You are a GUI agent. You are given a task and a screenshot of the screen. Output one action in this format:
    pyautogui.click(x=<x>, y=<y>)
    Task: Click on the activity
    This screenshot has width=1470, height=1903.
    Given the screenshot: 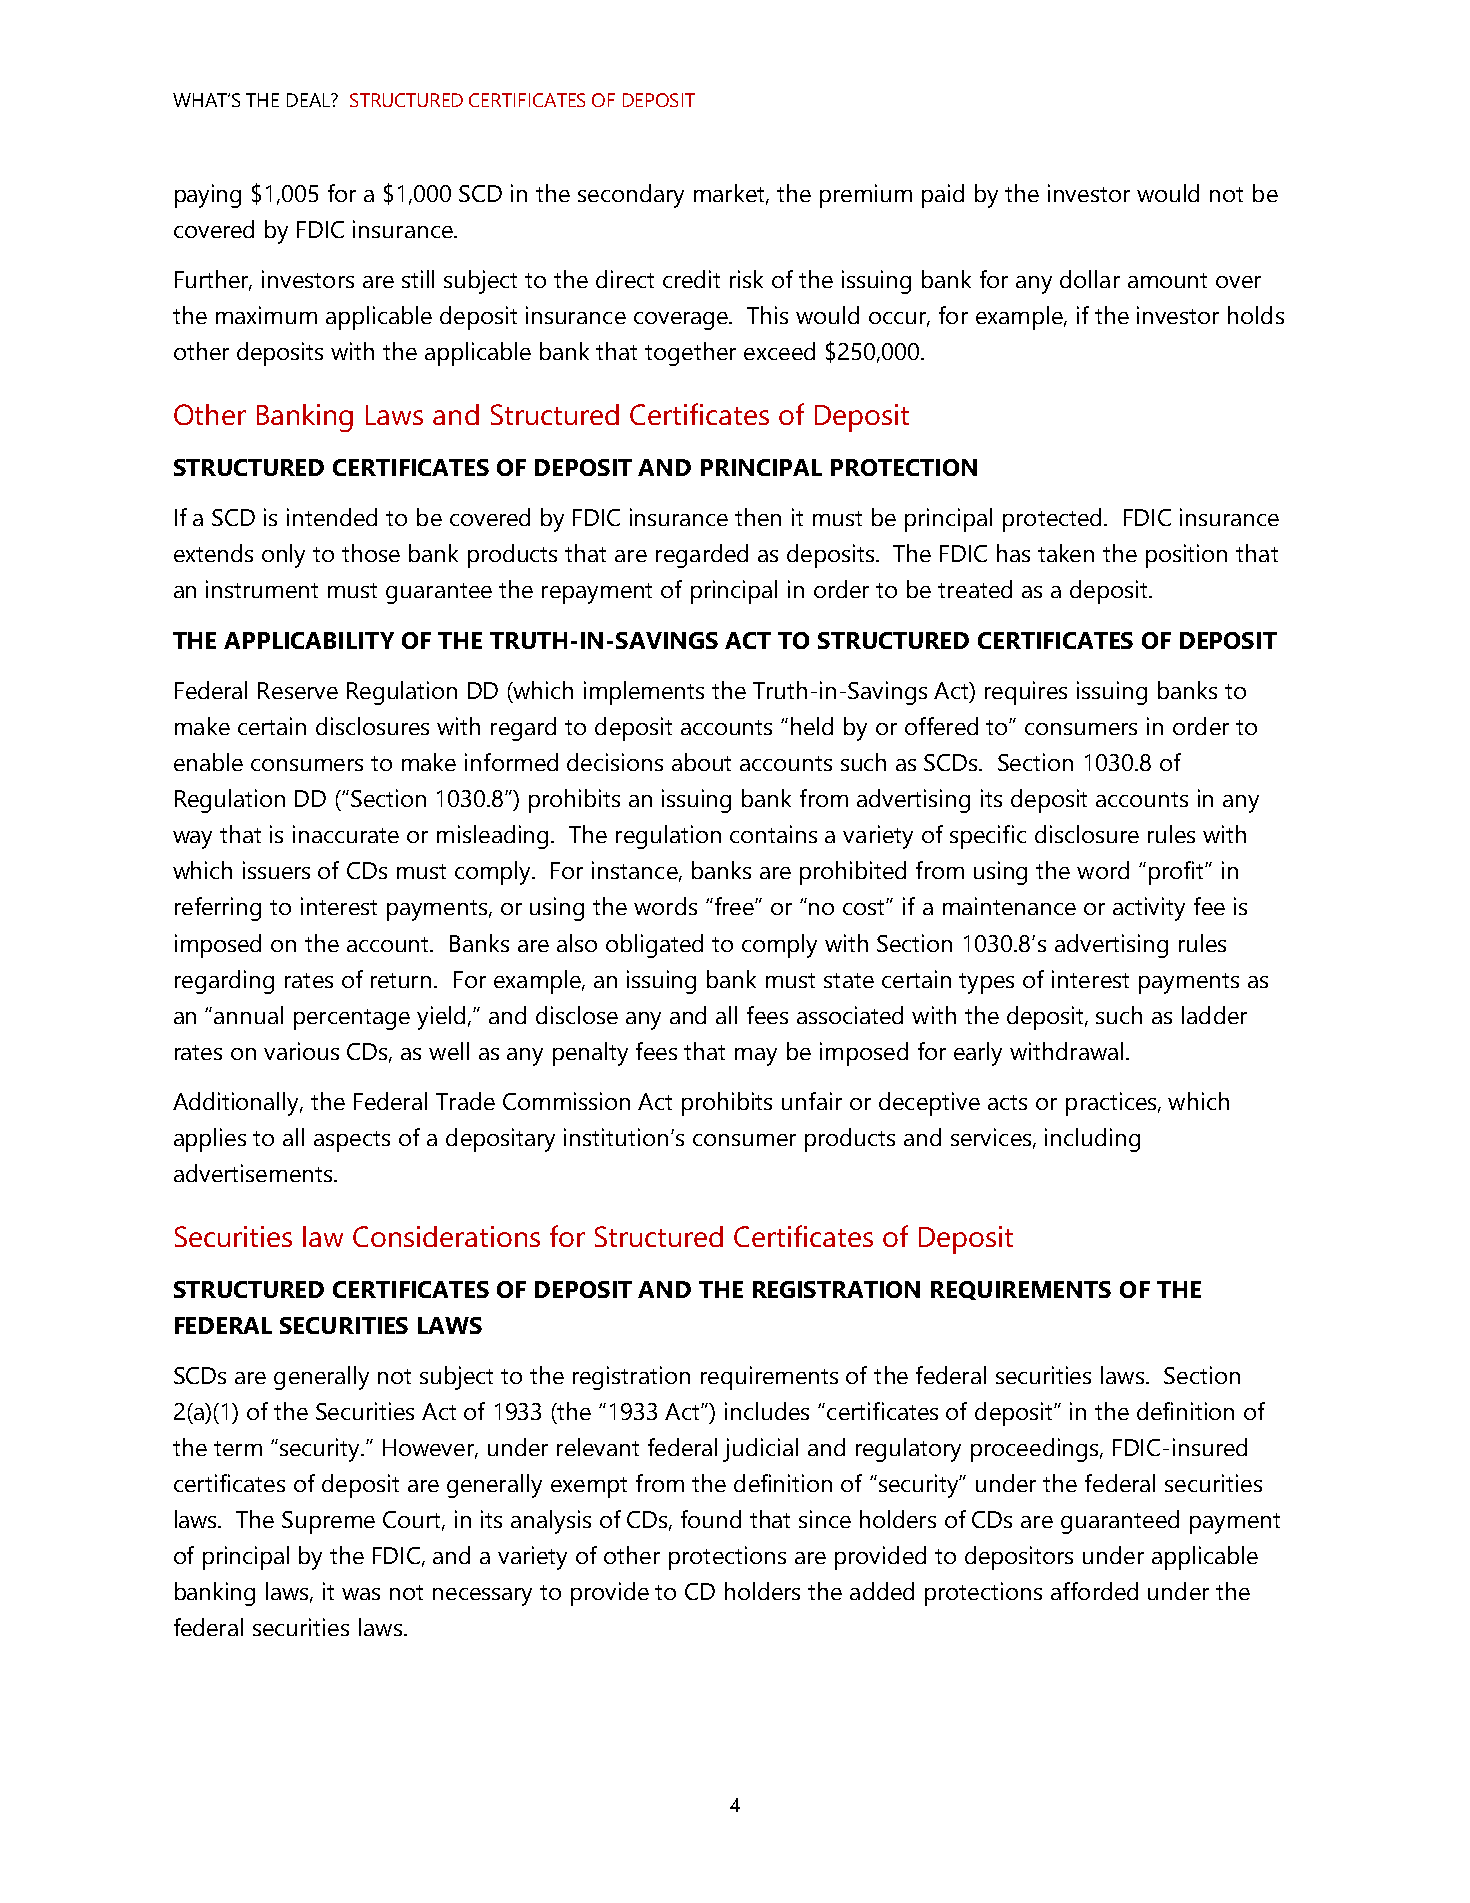 What is the action you would take?
    pyautogui.click(x=1149, y=909)
